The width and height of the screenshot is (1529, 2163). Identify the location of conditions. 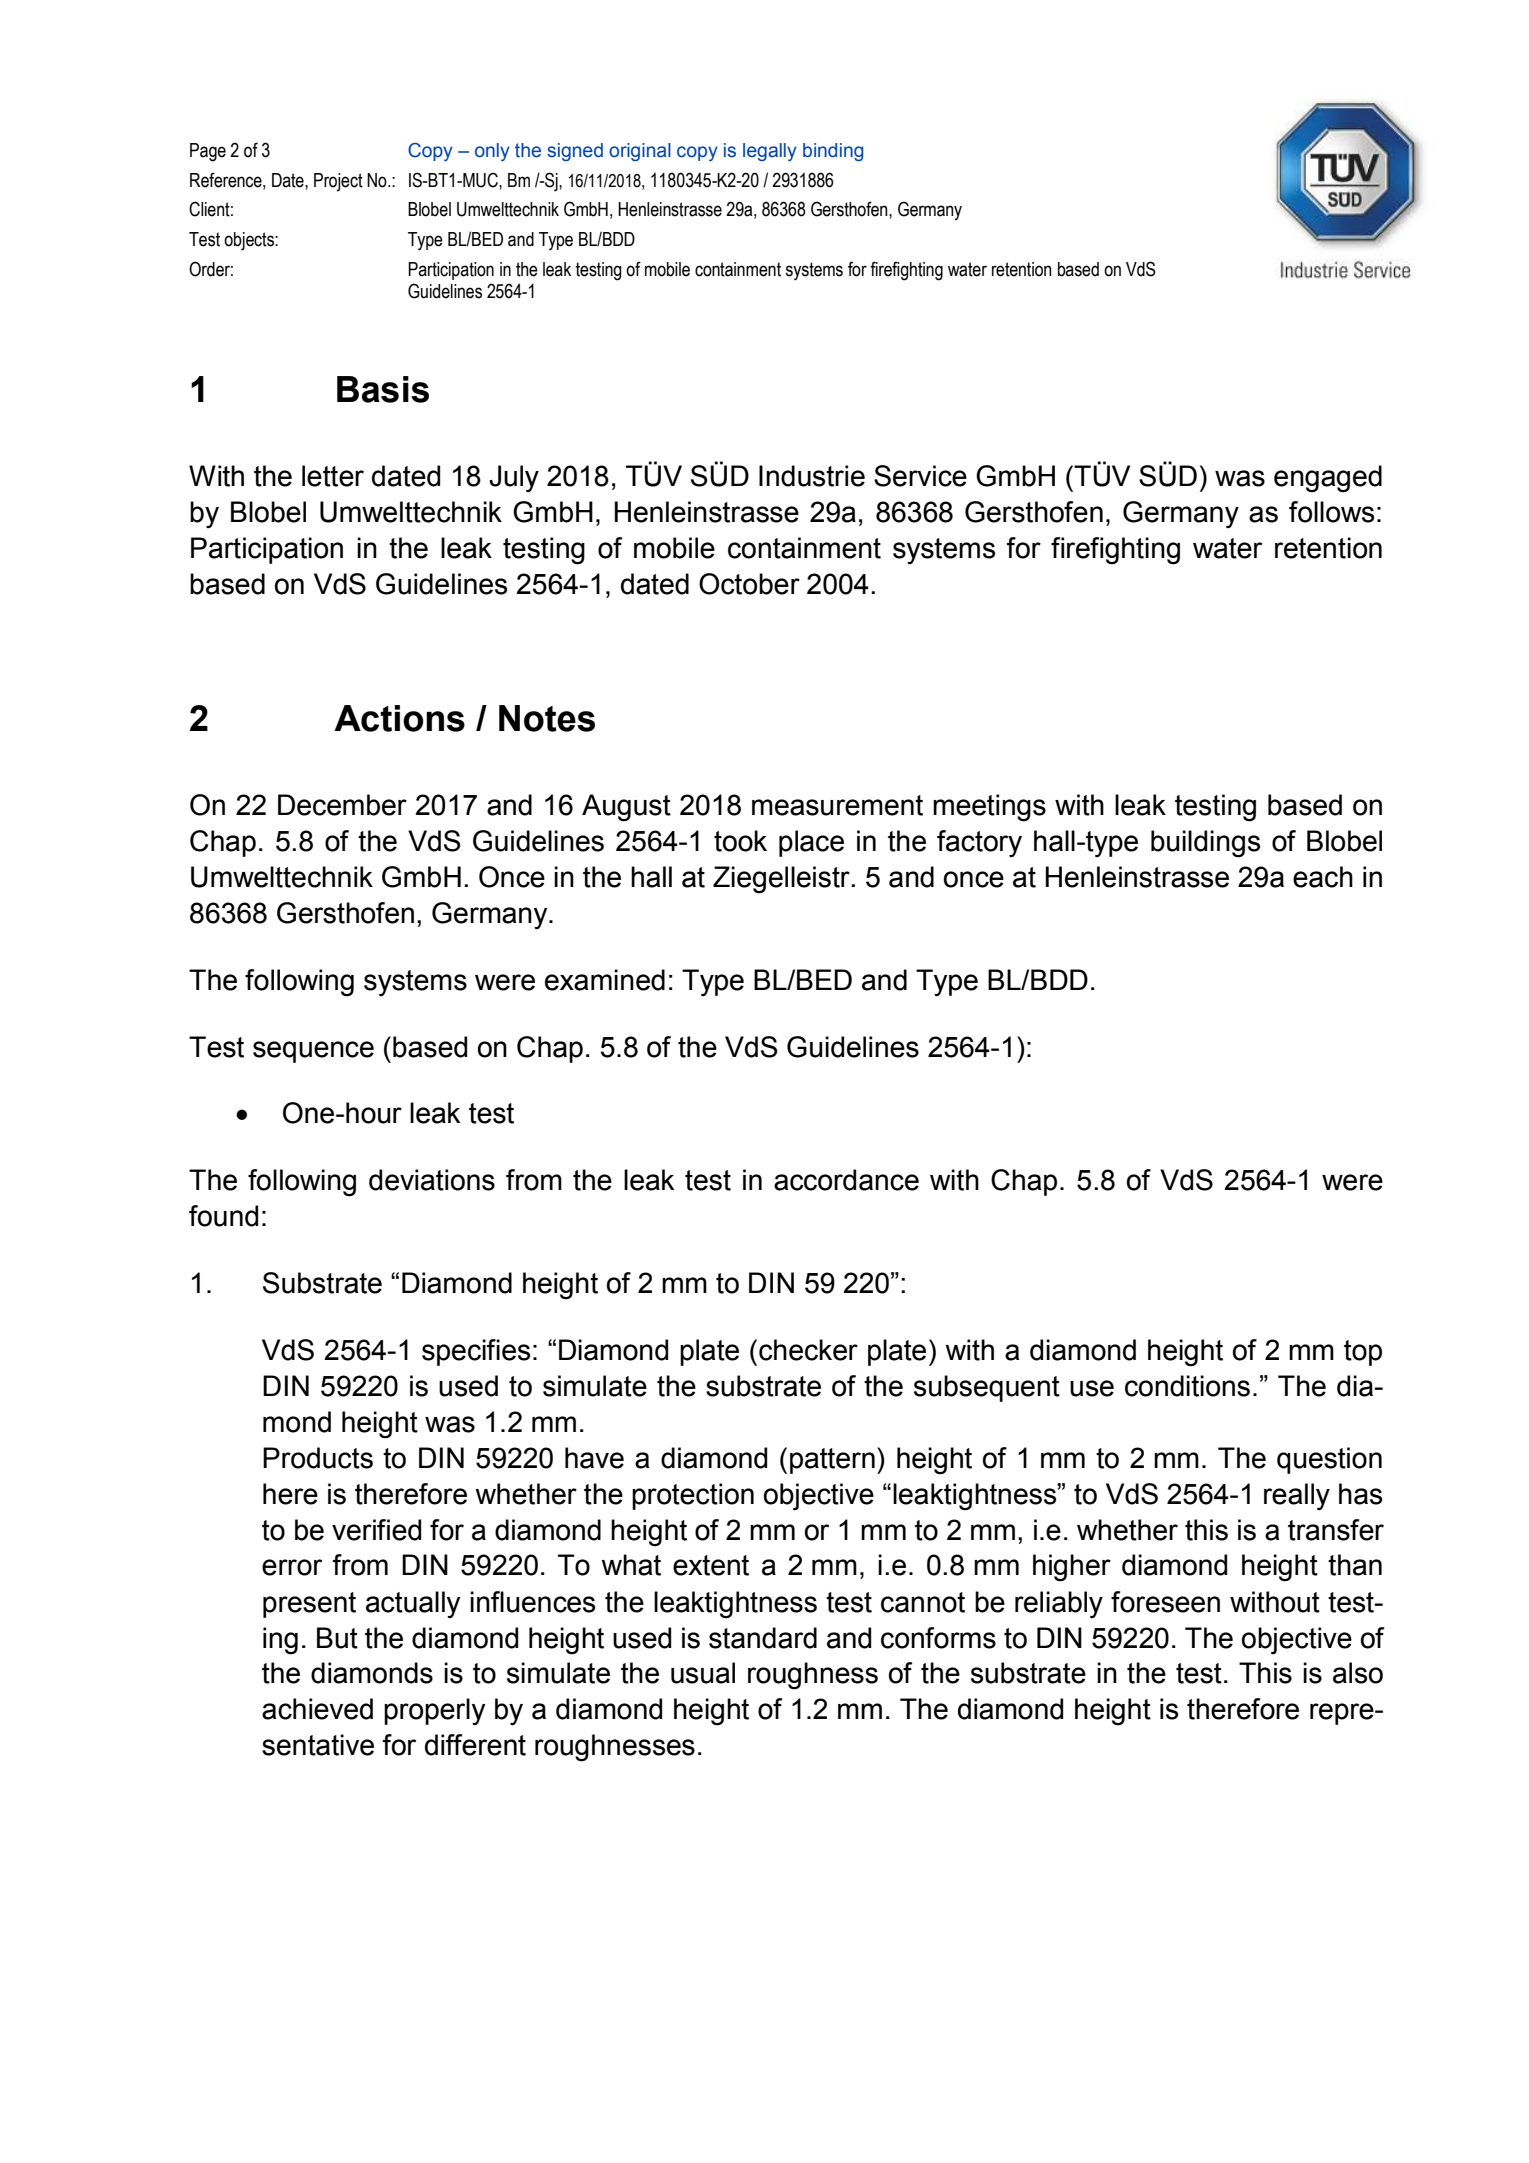
(1187, 1386).
